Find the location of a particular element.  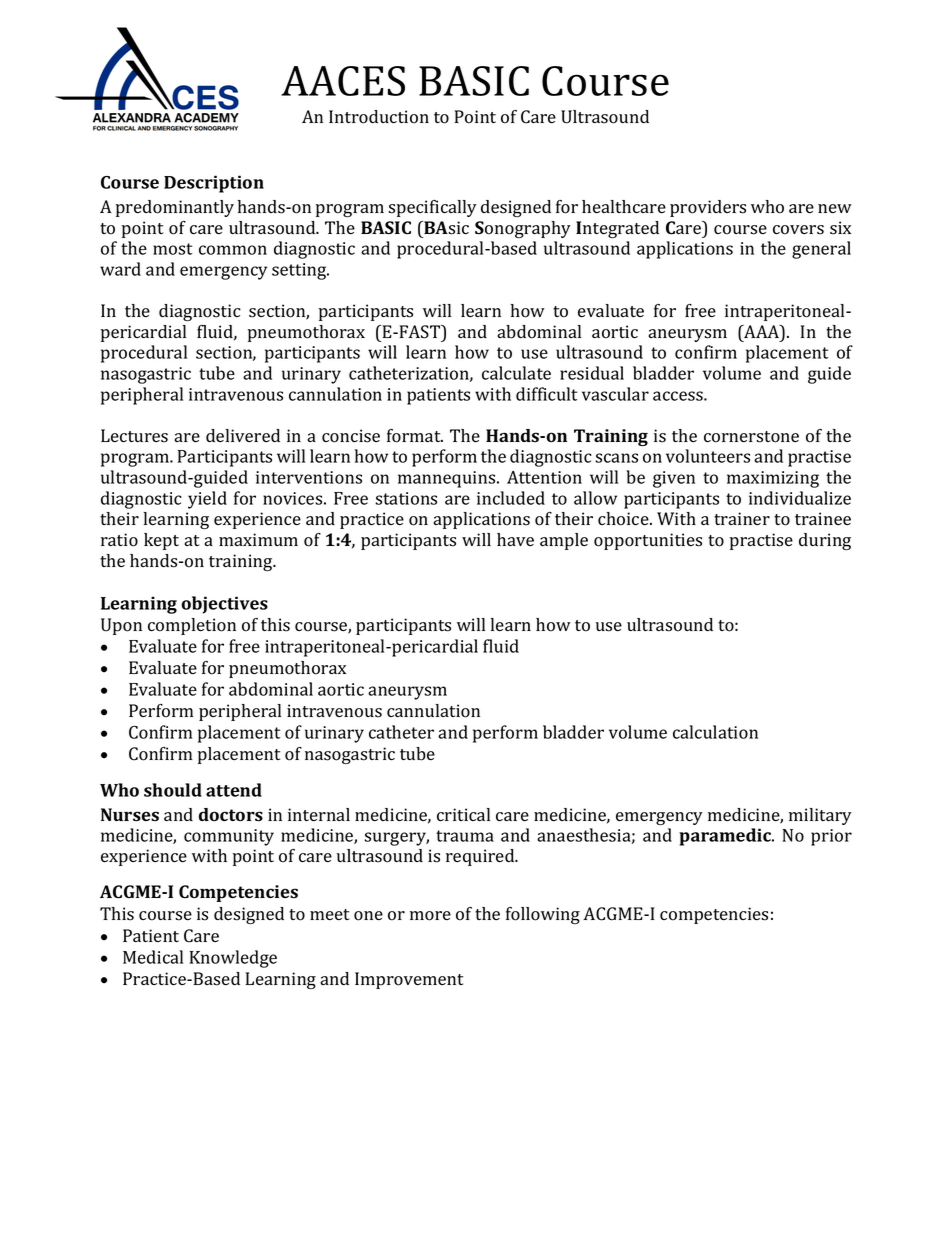

Introduction is located at coordinates (379, 117).
